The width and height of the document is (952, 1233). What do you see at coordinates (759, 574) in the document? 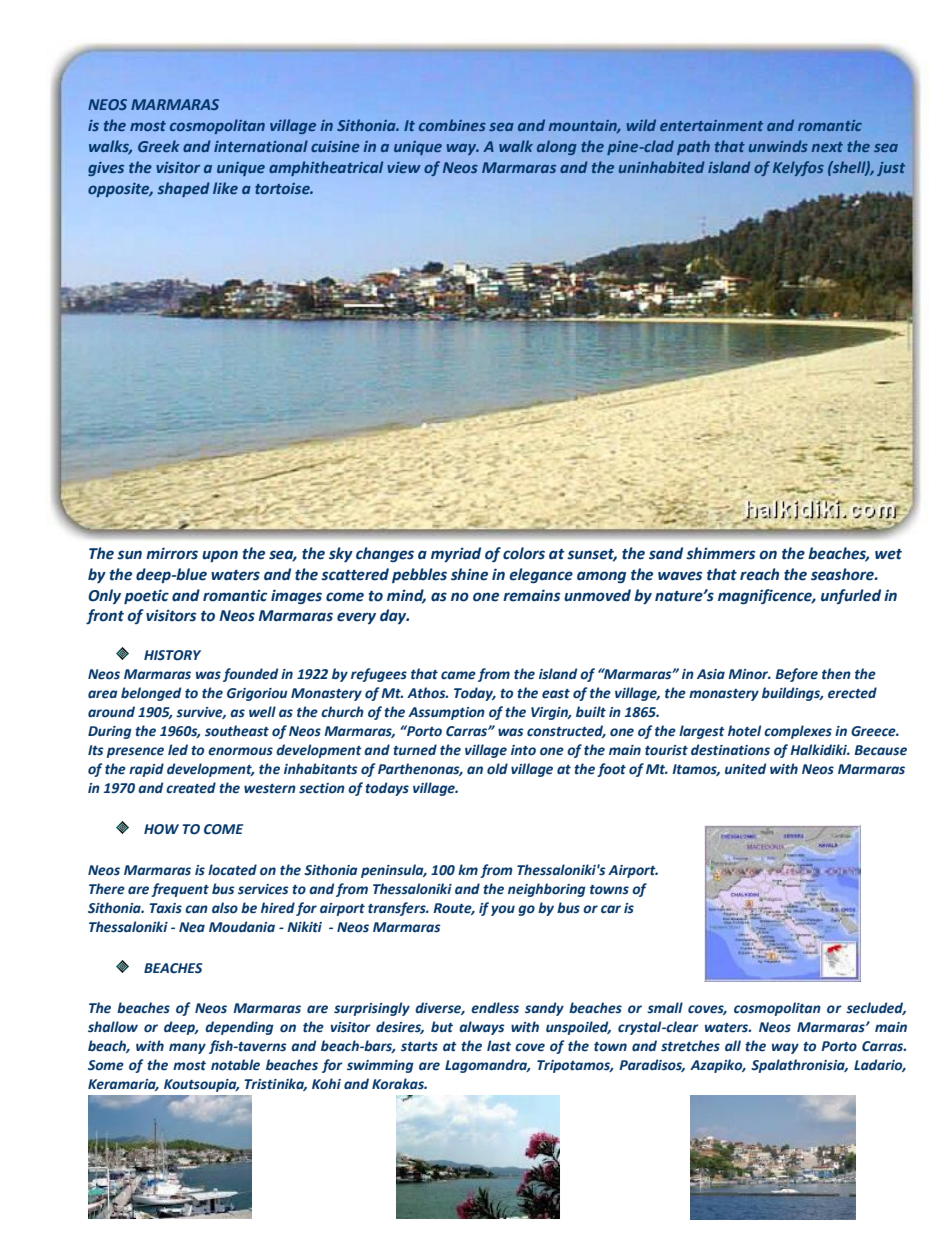
I see `reach` at bounding box center [759, 574].
